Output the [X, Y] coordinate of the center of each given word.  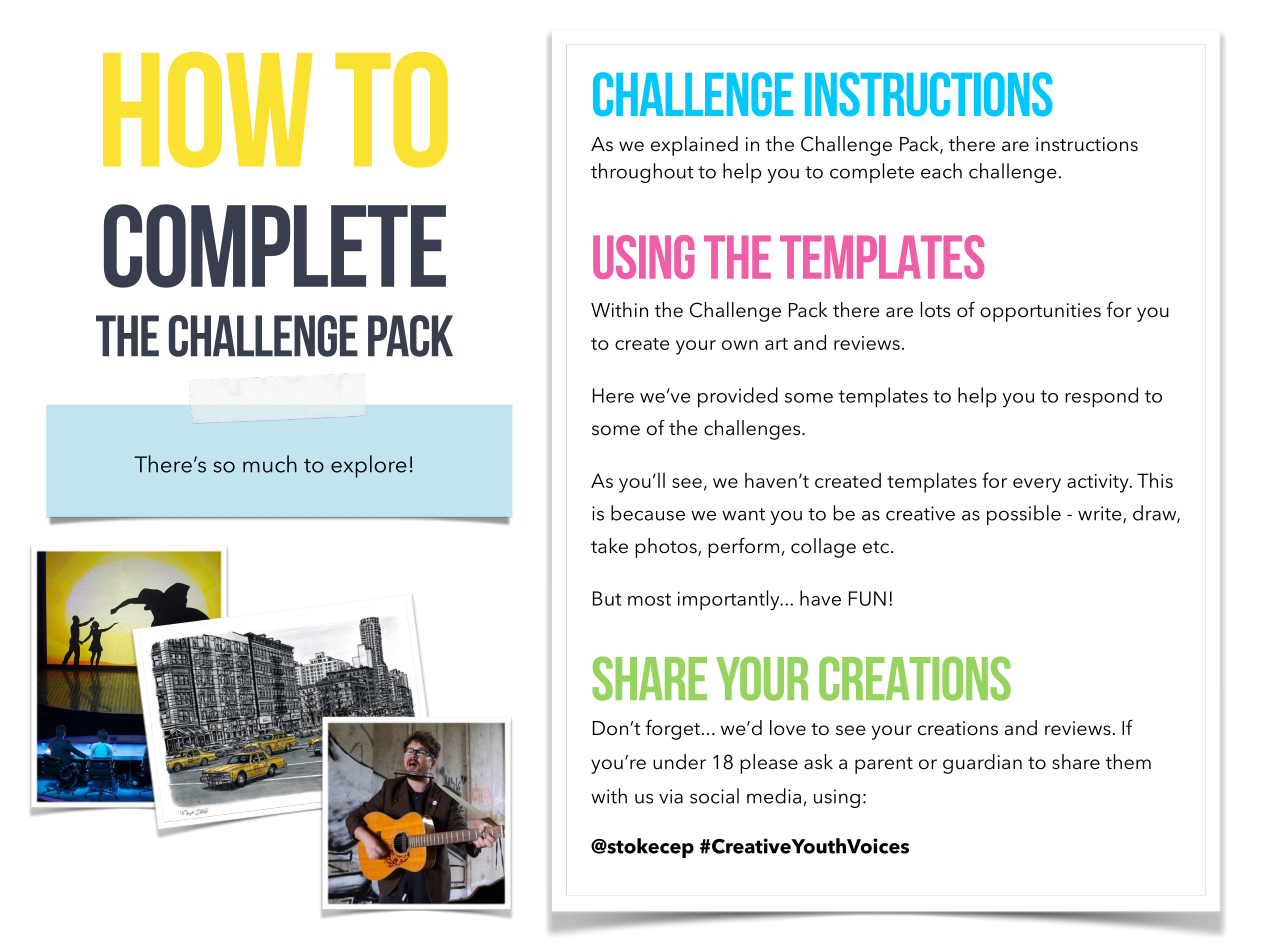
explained [694, 146]
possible [1024, 515]
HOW [208, 110]
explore [369, 466]
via [671, 796]
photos [667, 548]
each [941, 171]
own [740, 345]
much [270, 464]
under [679, 762]
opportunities [1040, 312]
